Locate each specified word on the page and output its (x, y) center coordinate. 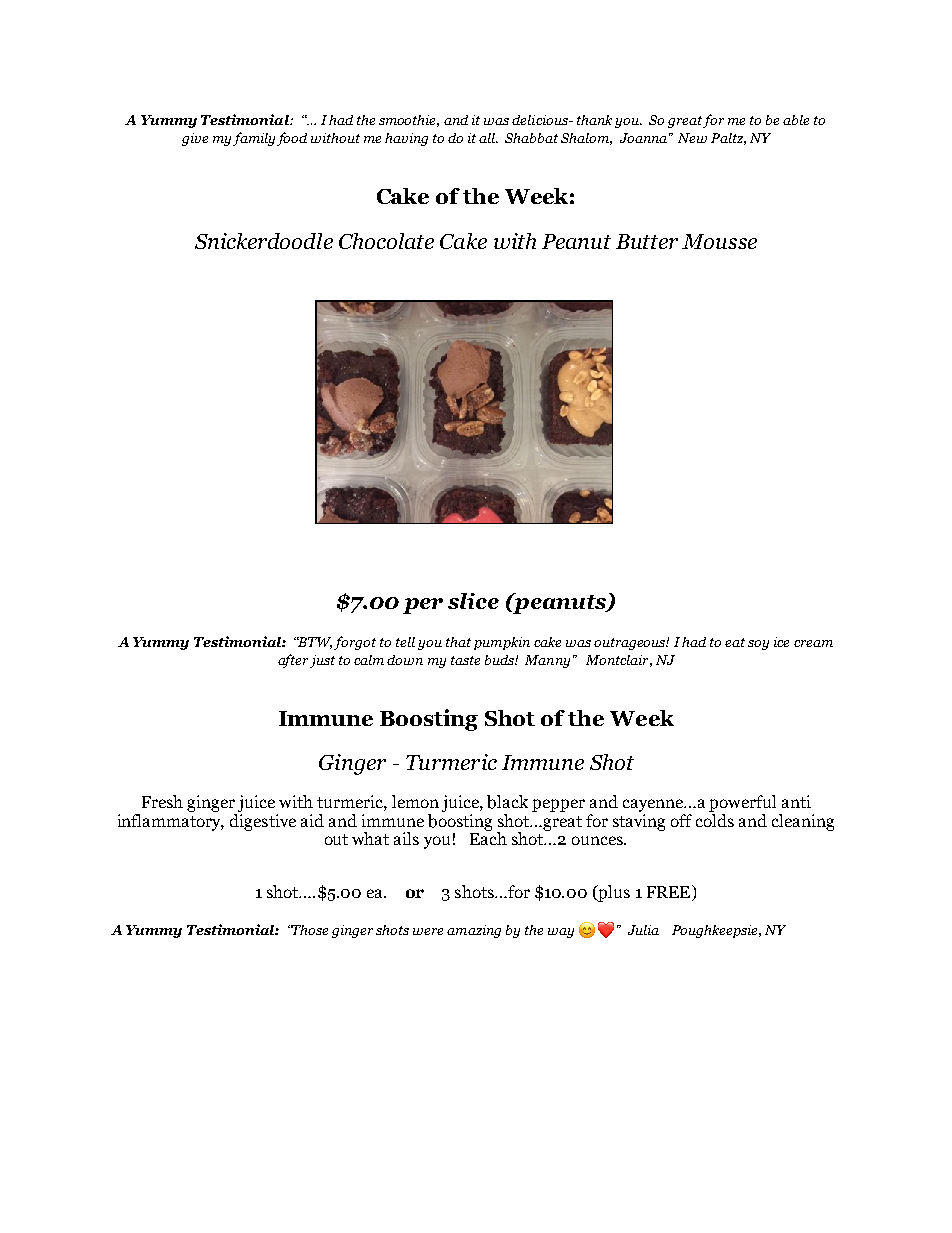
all (488, 138)
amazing (474, 931)
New (692, 138)
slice (473, 601)
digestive (263, 821)
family (254, 139)
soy (758, 645)
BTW (314, 643)
